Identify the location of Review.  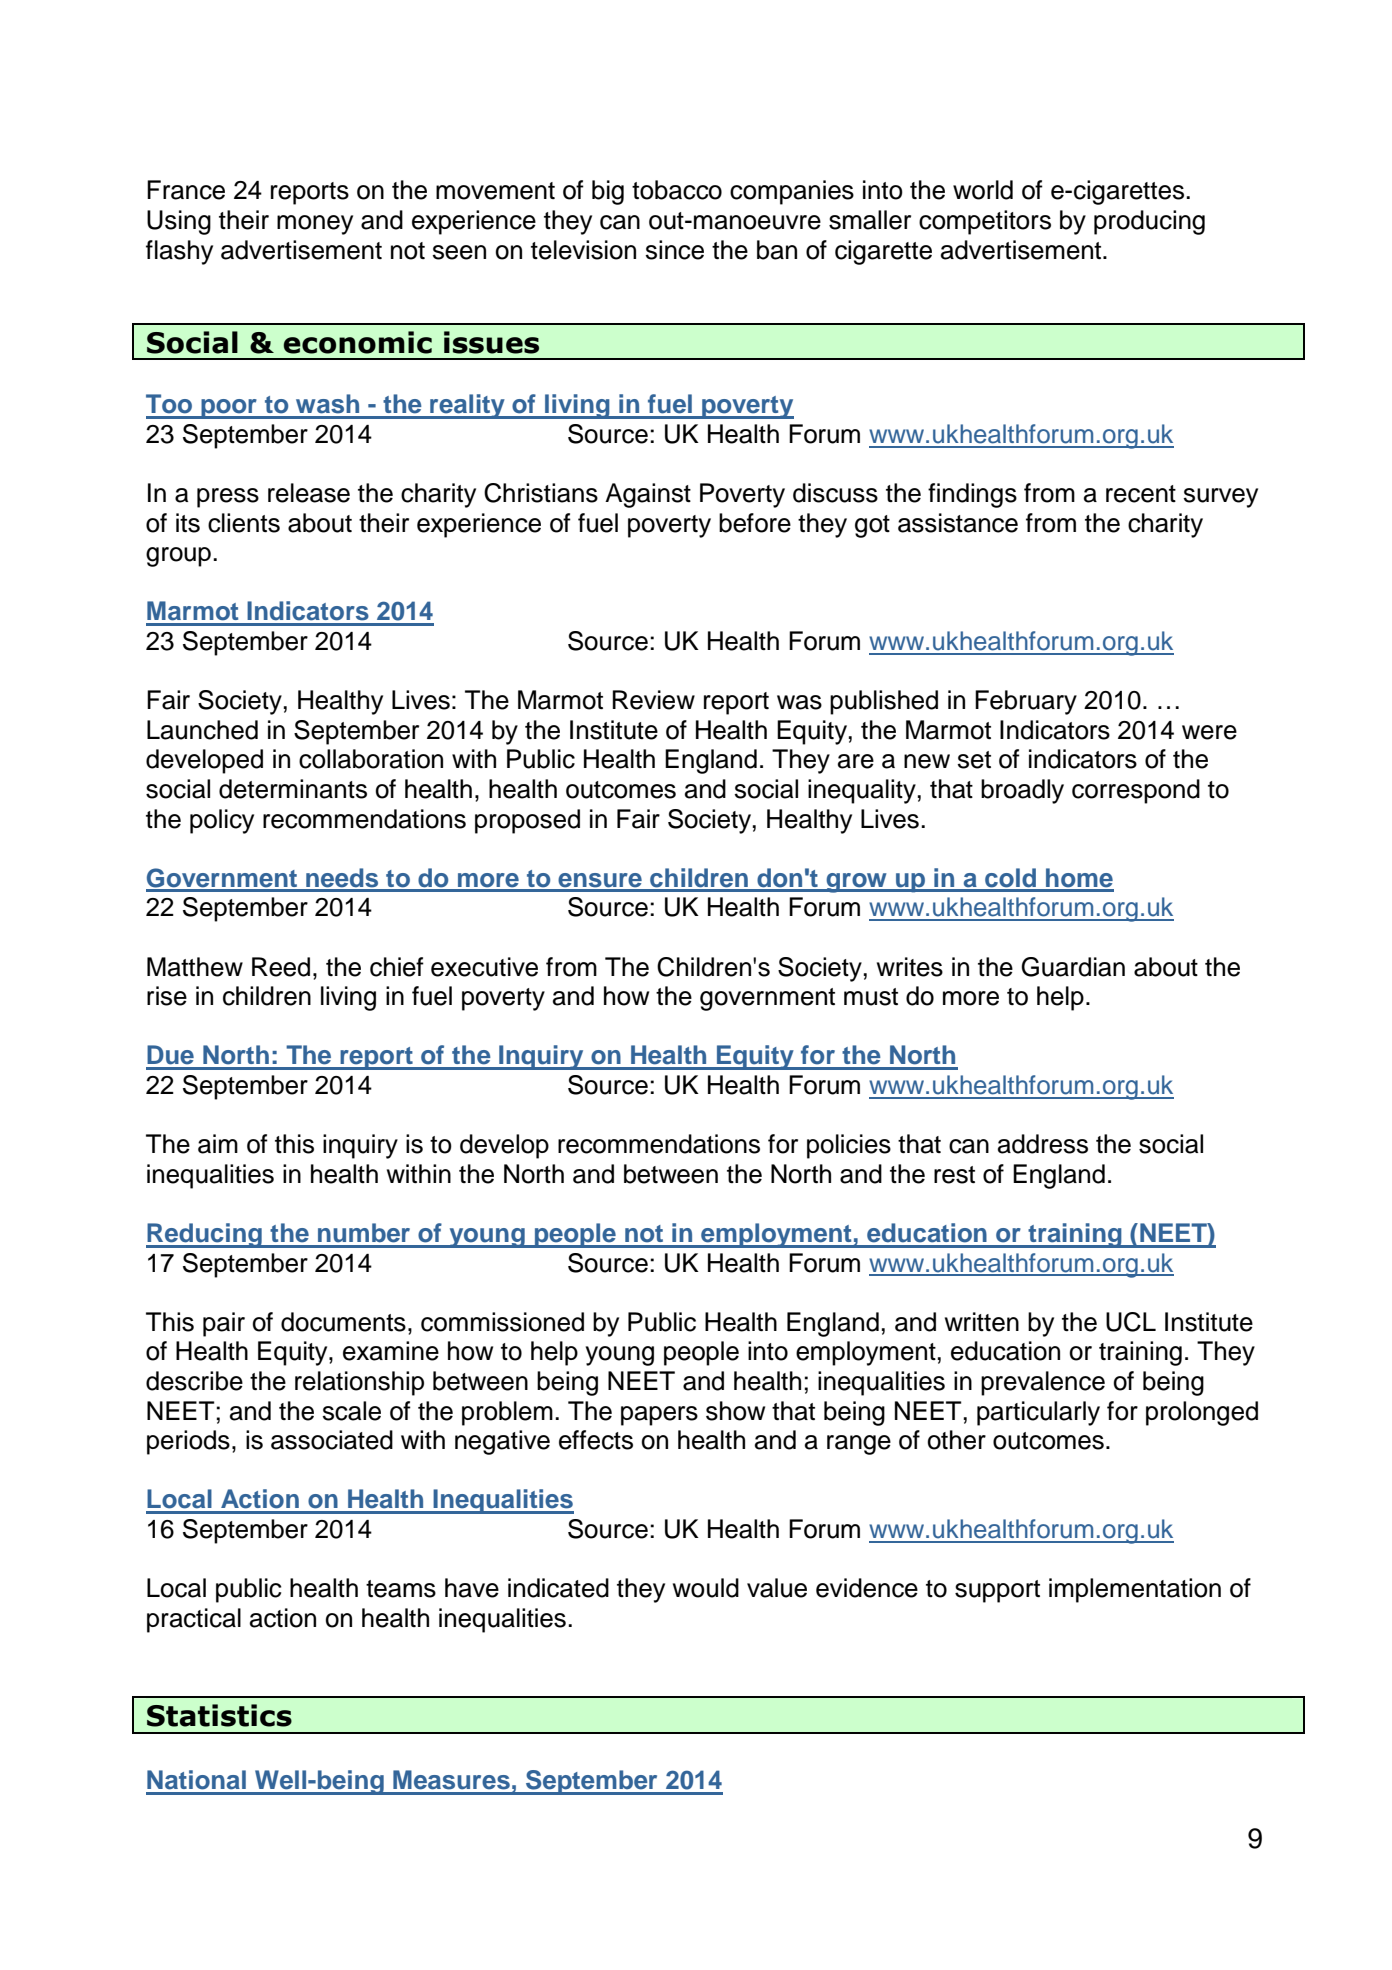
(654, 700).
